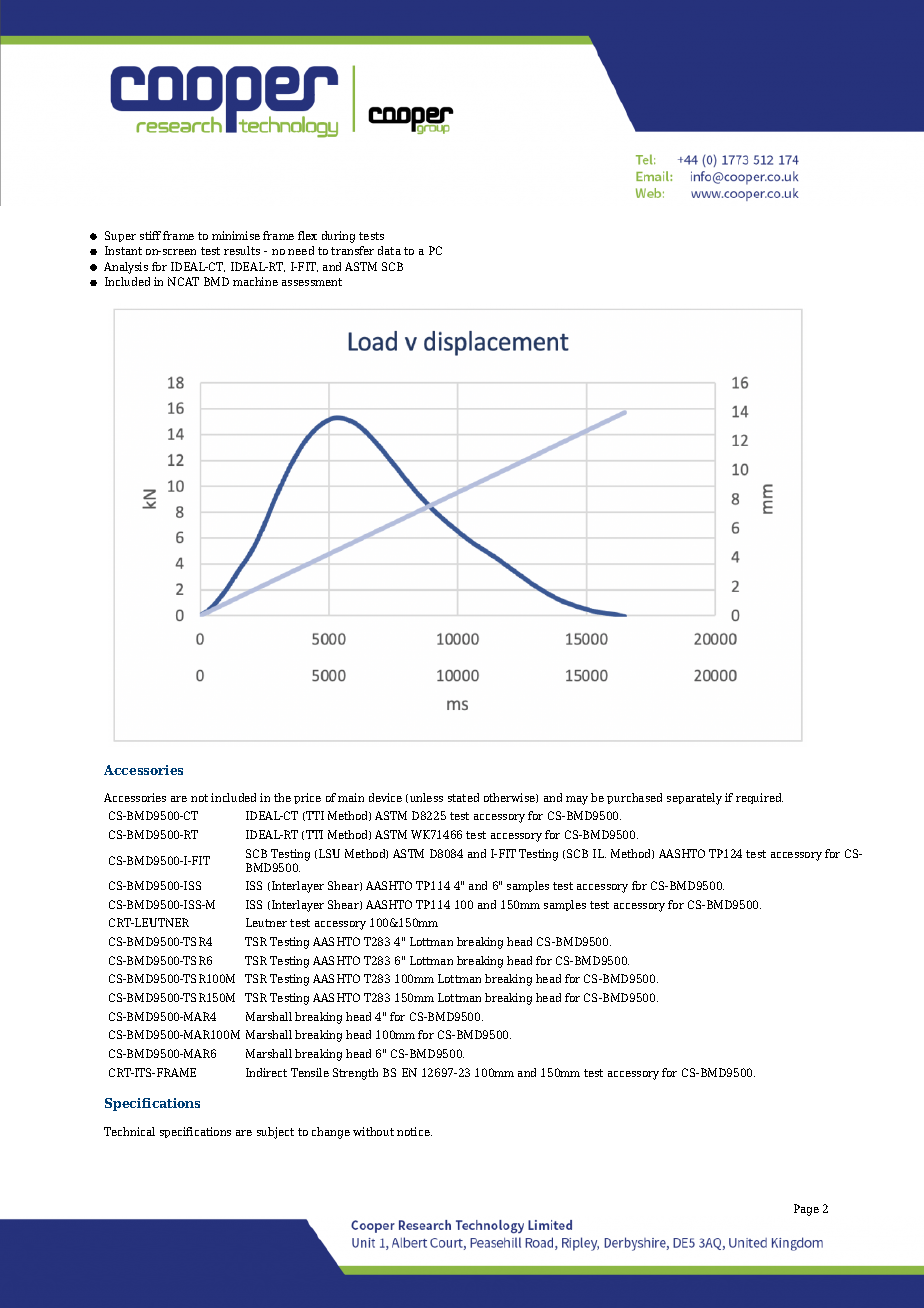 Image resolution: width=924 pixels, height=1308 pixels. I want to click on price, so click(307, 798).
